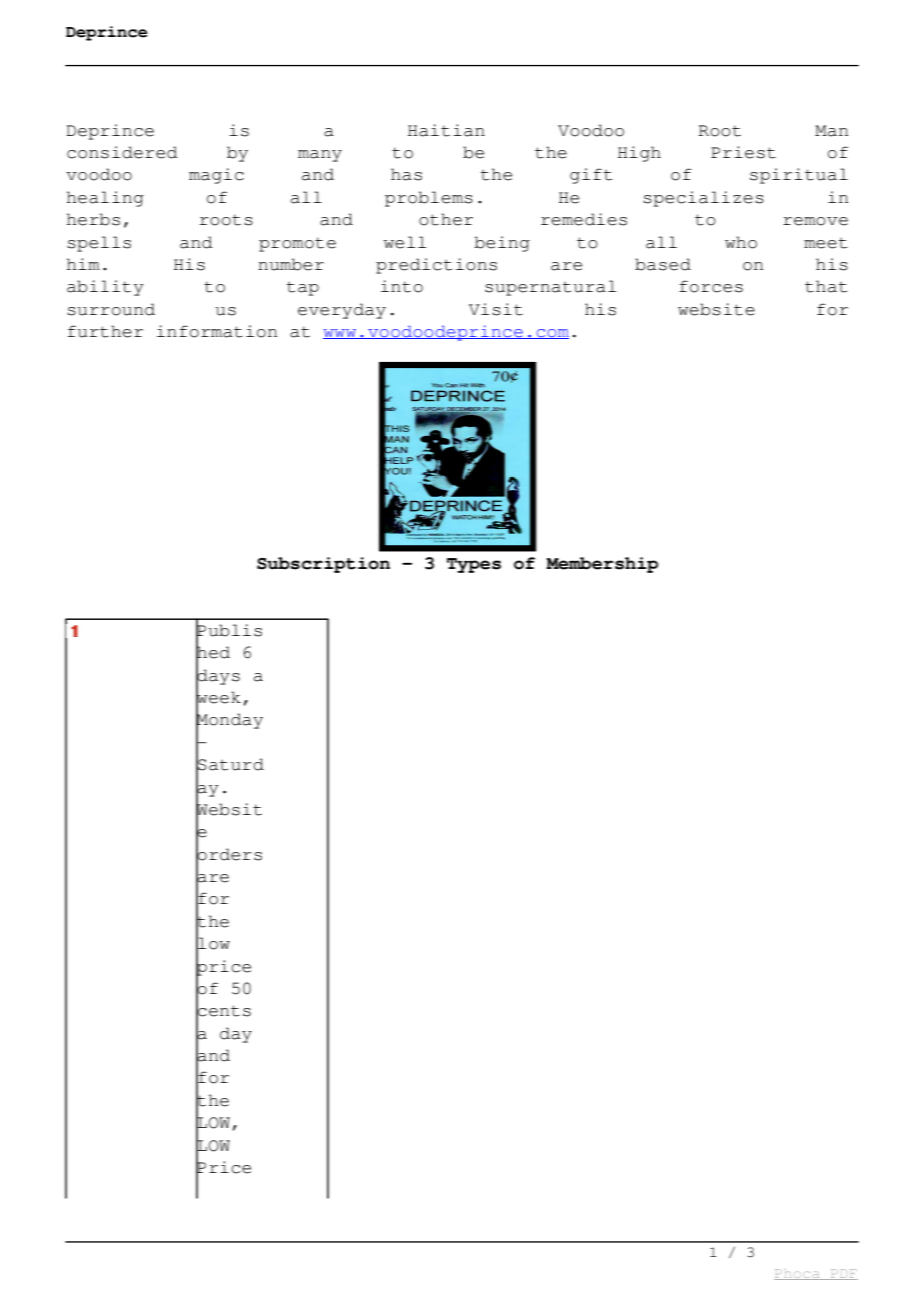 The width and height of the document is (924, 1308). Describe the element at coordinates (843, 1274) in the document. I see `PDF` at that location.
